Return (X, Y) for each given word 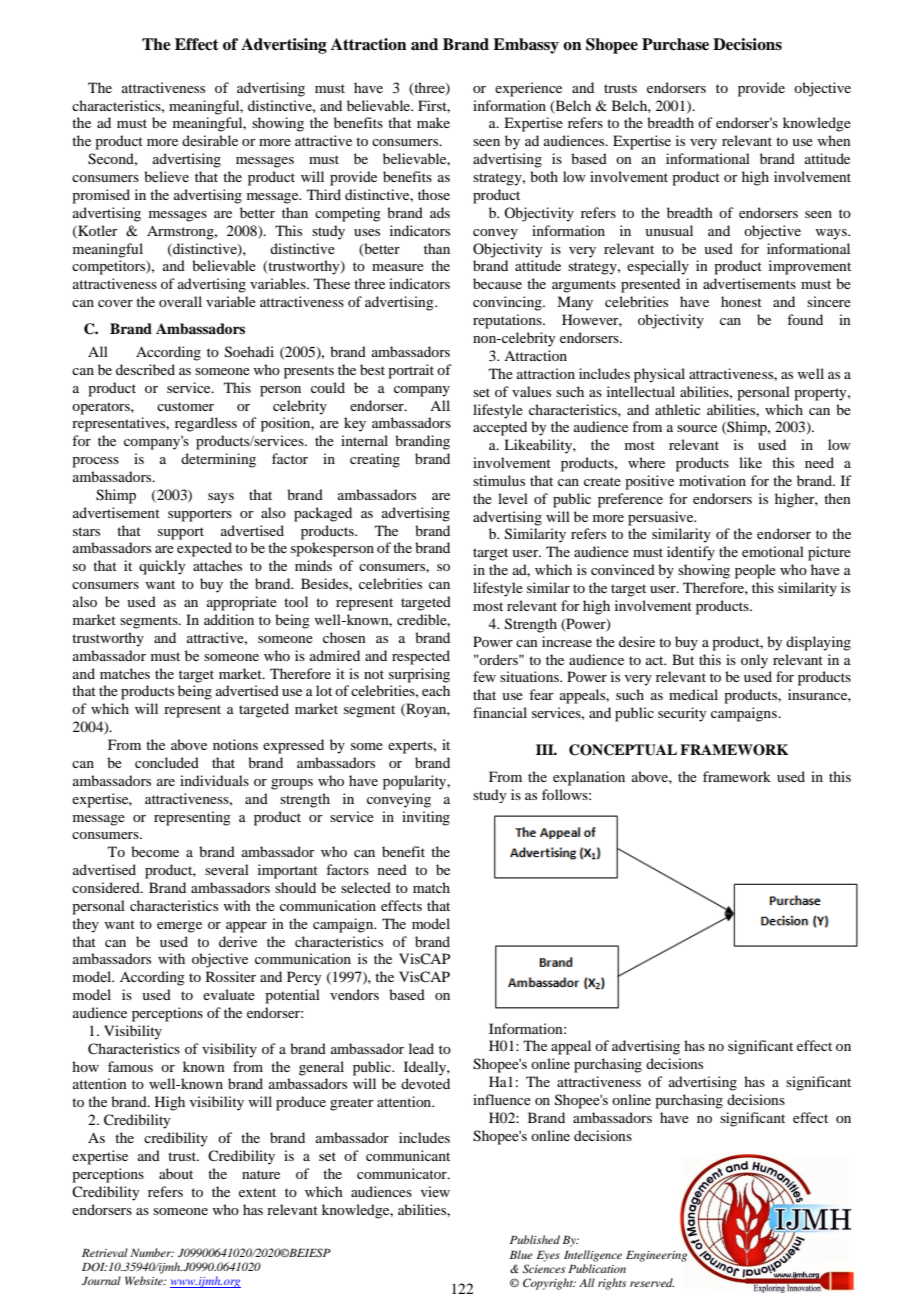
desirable (210, 140)
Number (152, 1252)
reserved (652, 1282)
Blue (521, 1254)
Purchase (675, 44)
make (433, 122)
